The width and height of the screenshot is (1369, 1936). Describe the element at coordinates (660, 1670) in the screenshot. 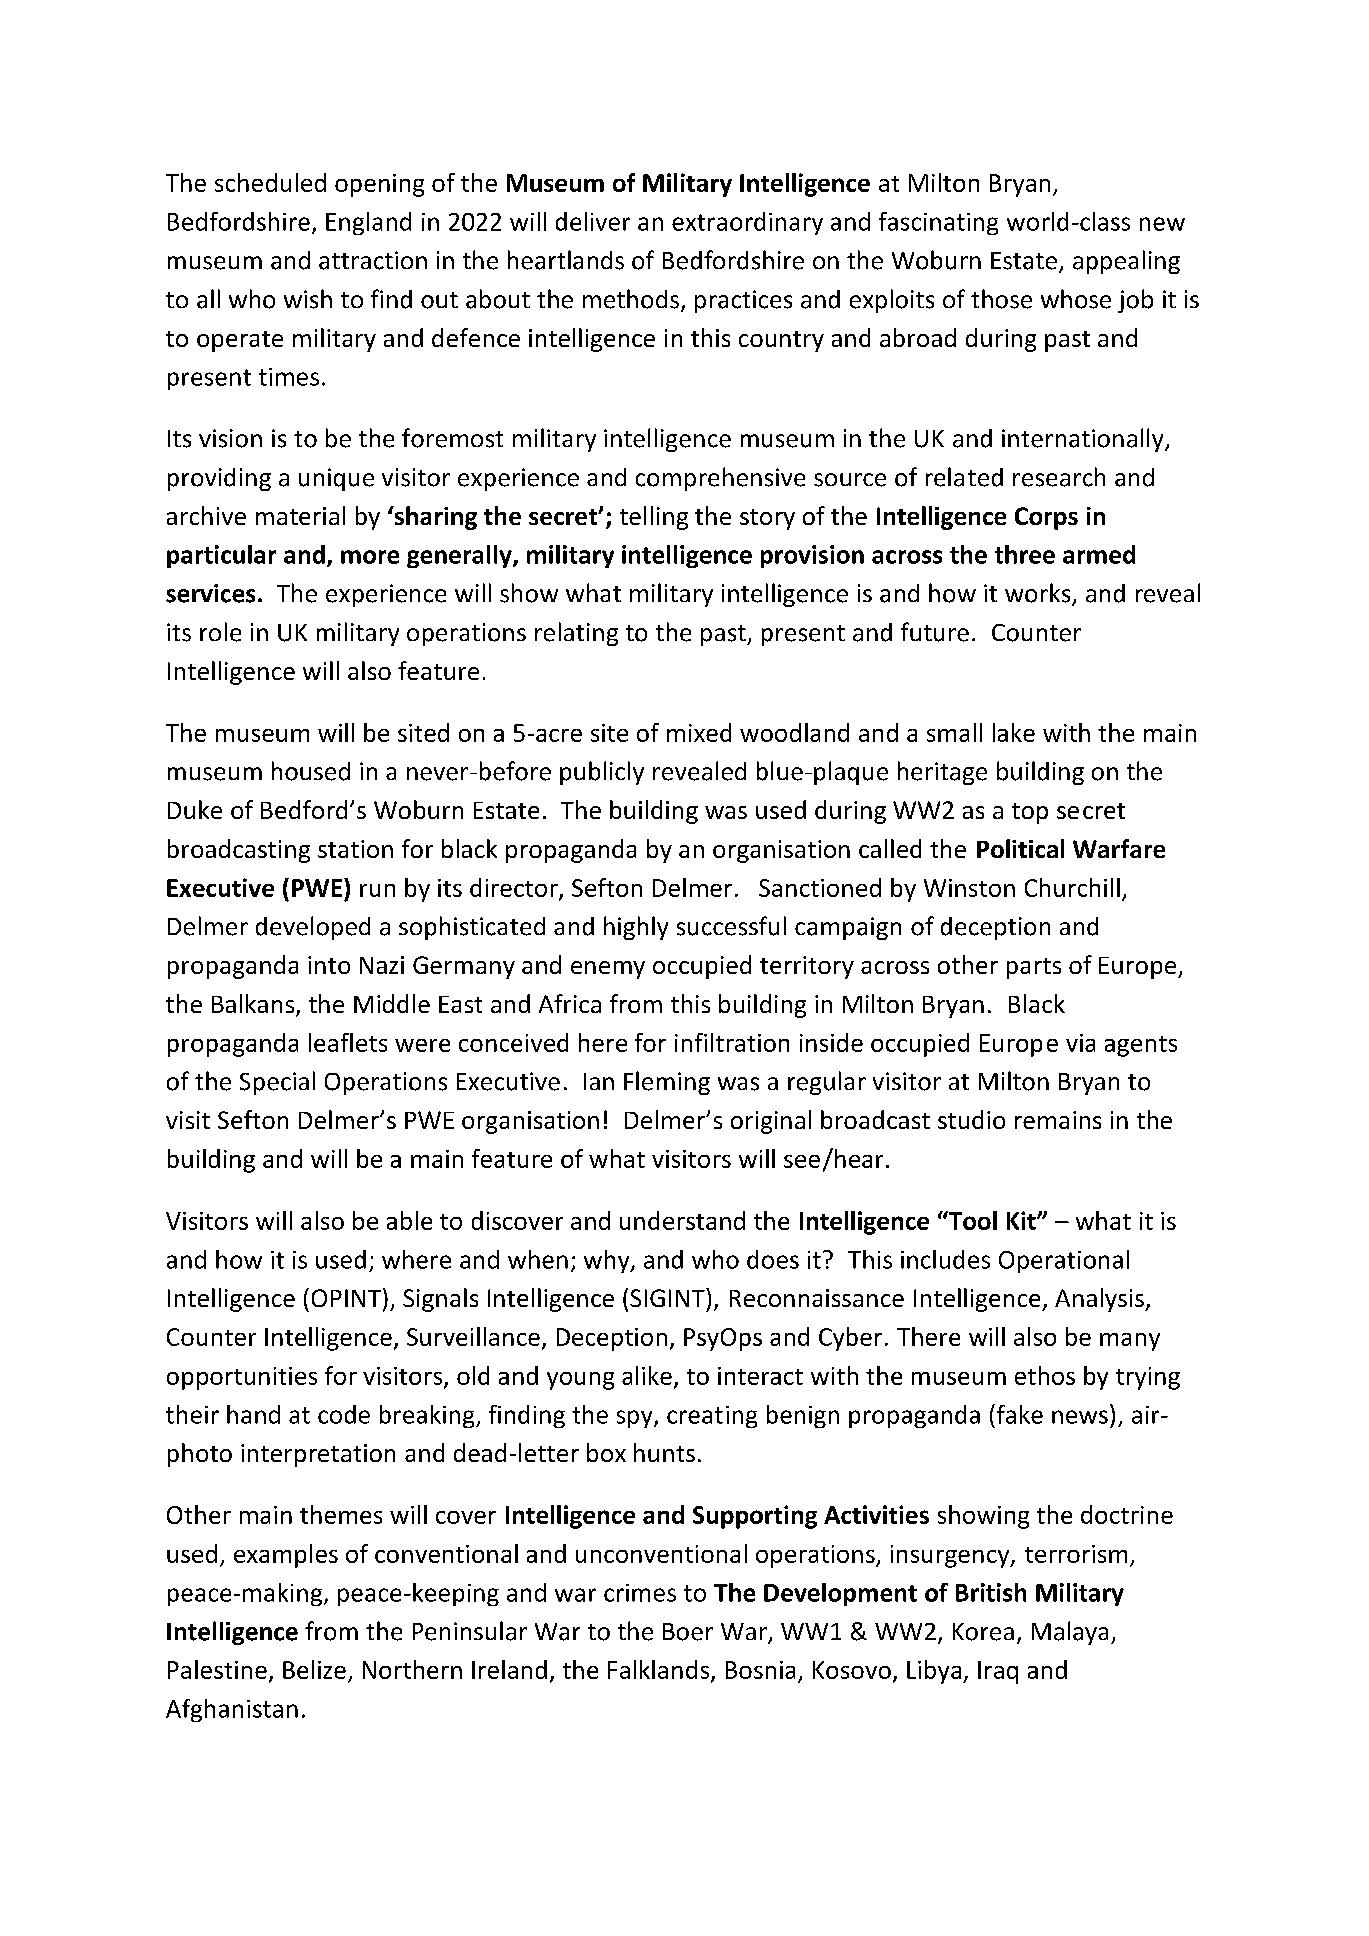

I see `Falklands` at that location.
